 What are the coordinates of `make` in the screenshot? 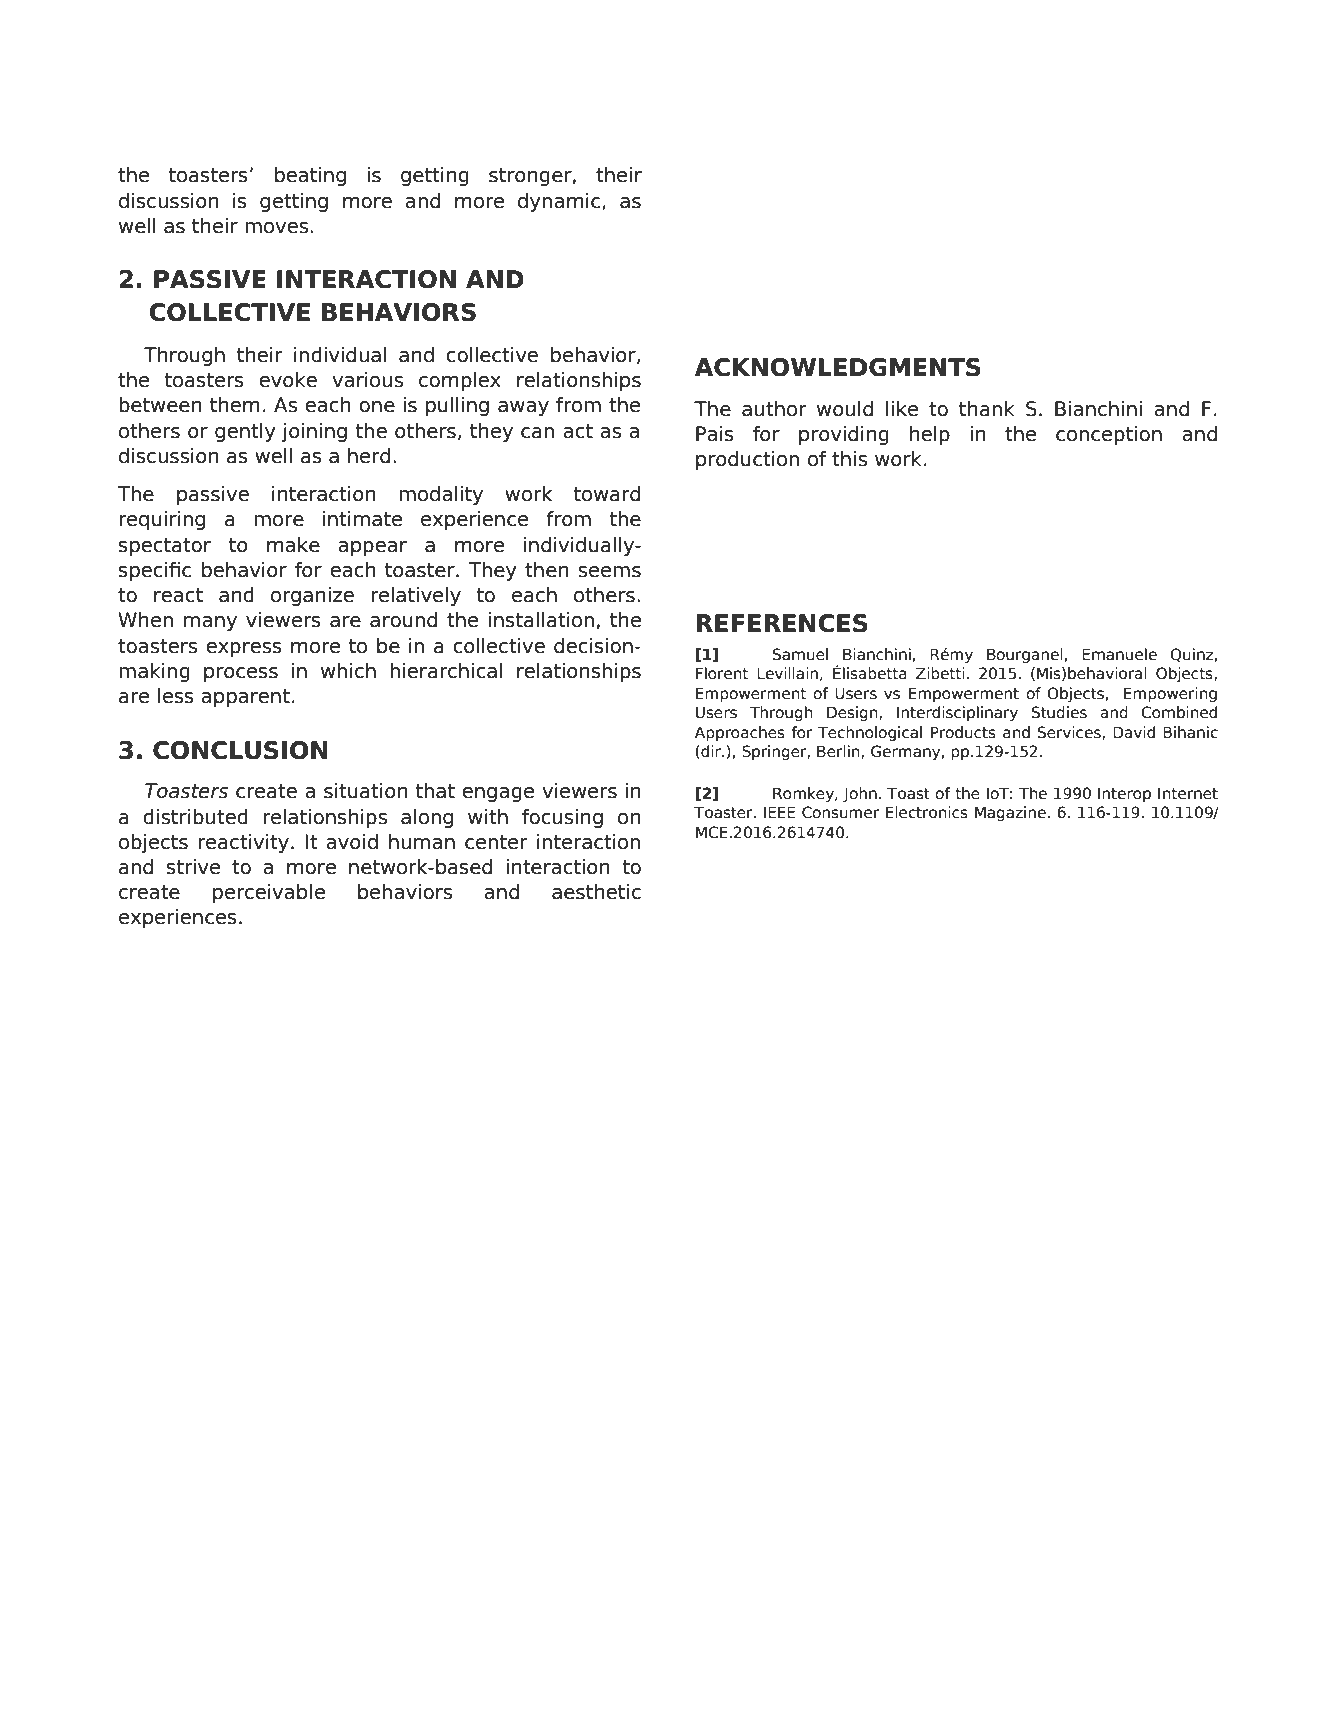 It's located at (293, 545).
